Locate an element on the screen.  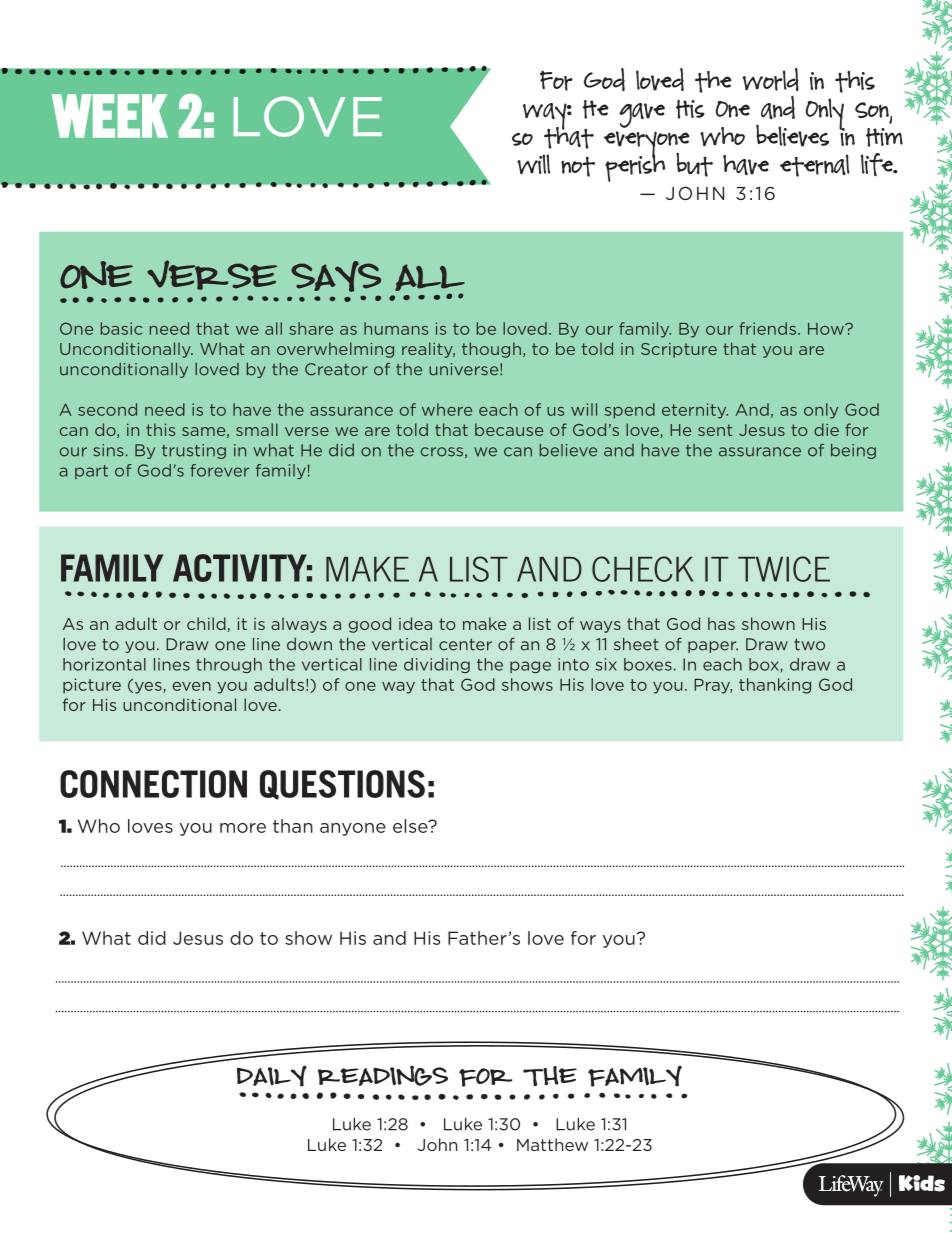
eternal is located at coordinates (815, 165).
